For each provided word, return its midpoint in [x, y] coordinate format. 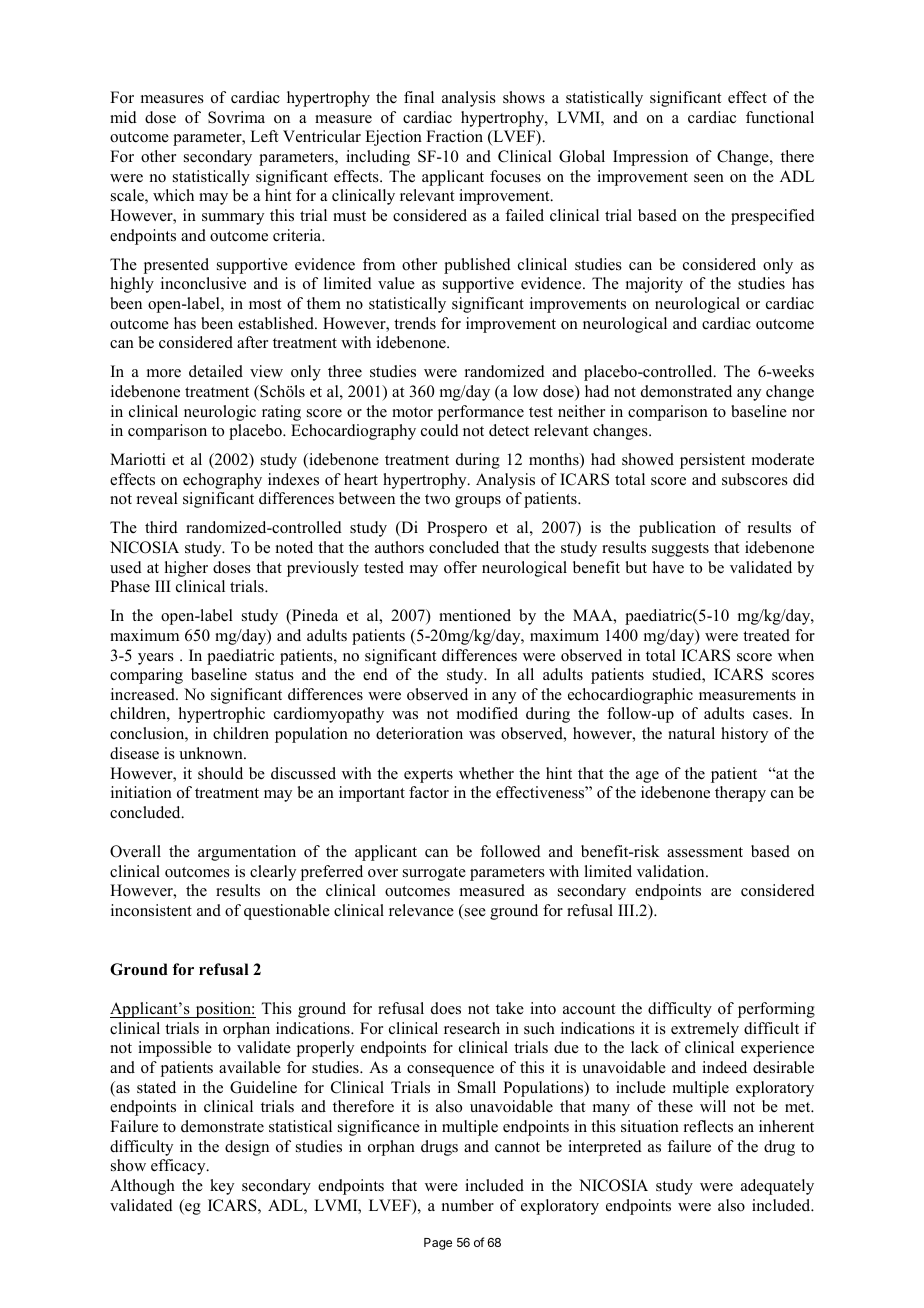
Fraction [454, 136]
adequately [777, 1187]
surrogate [434, 874]
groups [478, 502]
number [468, 1205]
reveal [157, 498]
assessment [705, 852]
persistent [712, 461]
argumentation [247, 853]
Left [264, 136]
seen [709, 178]
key [222, 1187]
